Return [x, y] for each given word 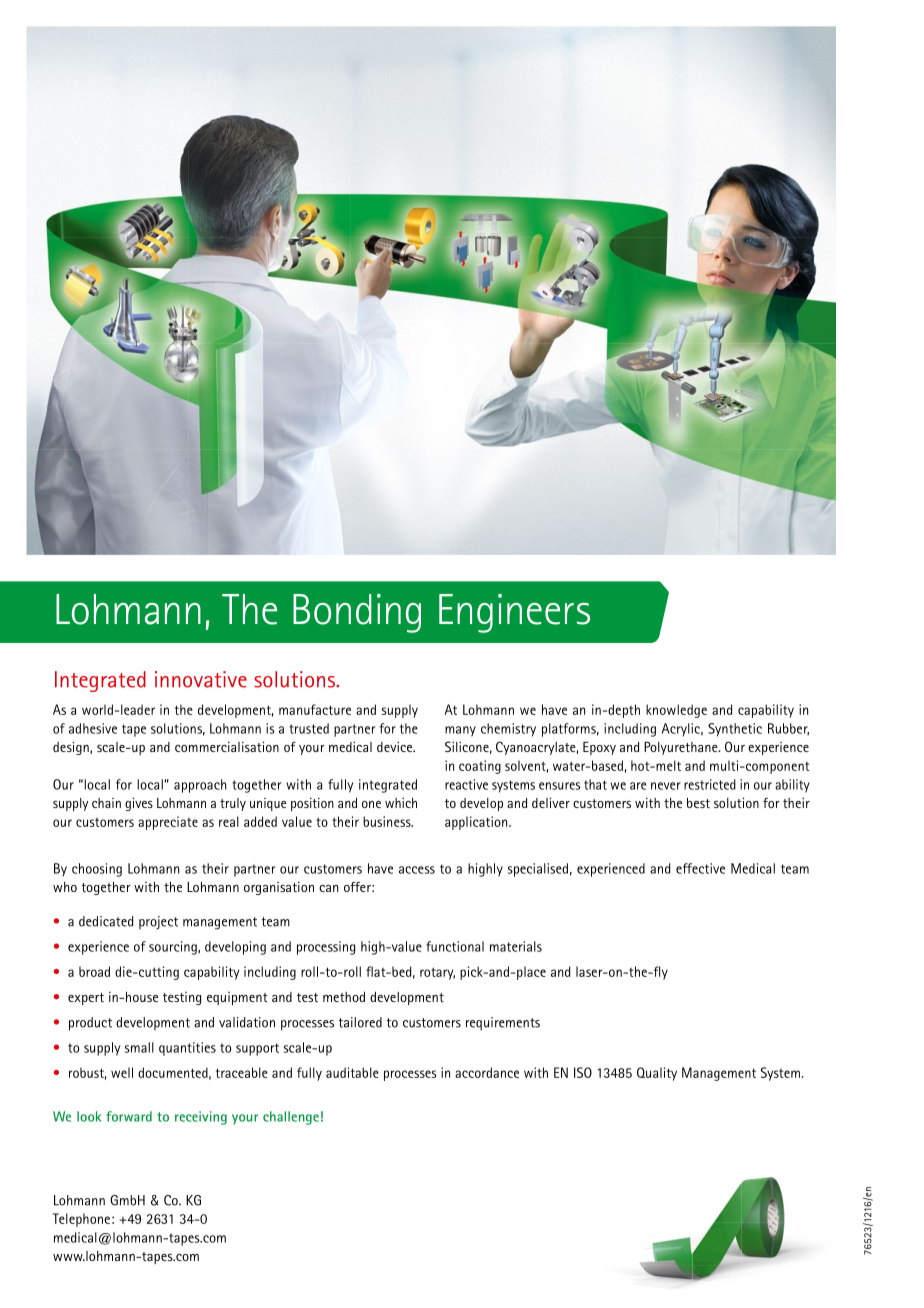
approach [200, 786]
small [139, 1047]
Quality [657, 1074]
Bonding [357, 613]
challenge [291, 1118]
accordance [487, 1072]
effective [700, 868]
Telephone [81, 1220]
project [158, 923]
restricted [710, 784]
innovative [201, 679]
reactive [466, 784]
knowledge [676, 711]
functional [455, 946]
